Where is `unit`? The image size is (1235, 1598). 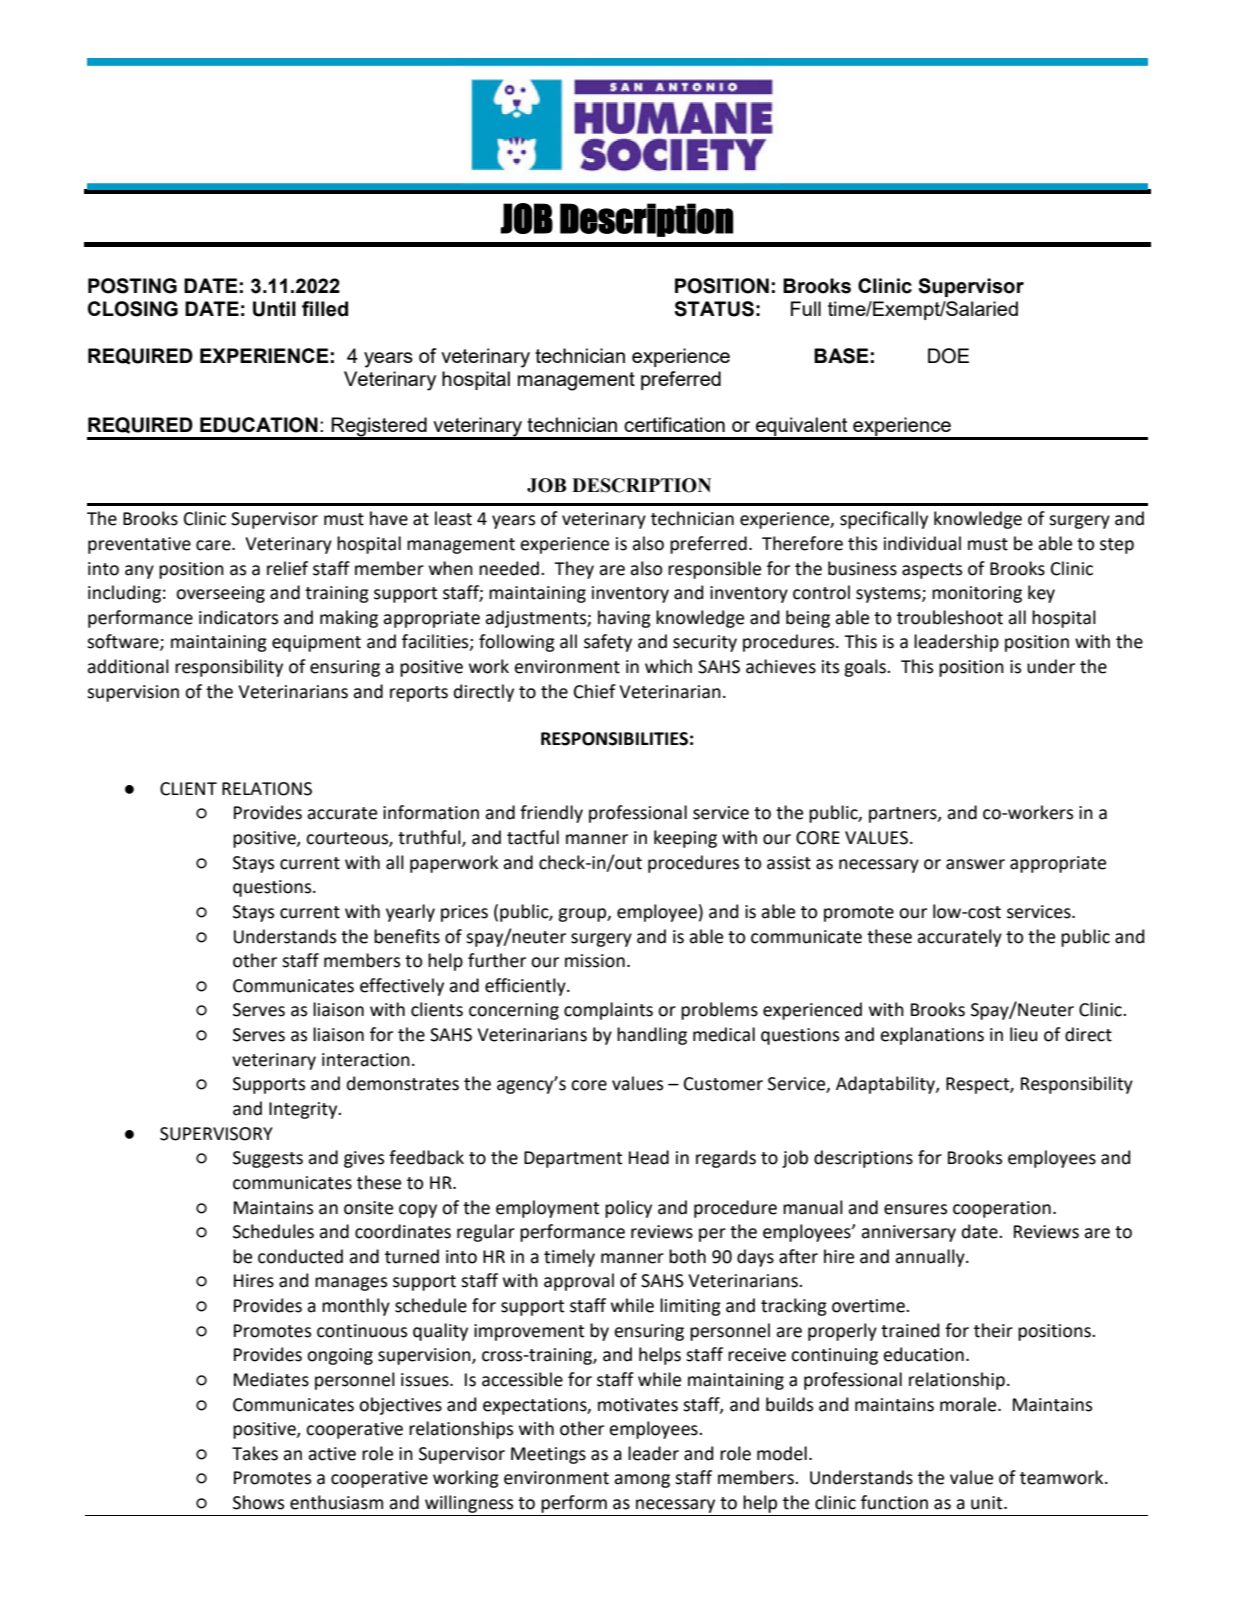 unit is located at coordinates (988, 1503).
